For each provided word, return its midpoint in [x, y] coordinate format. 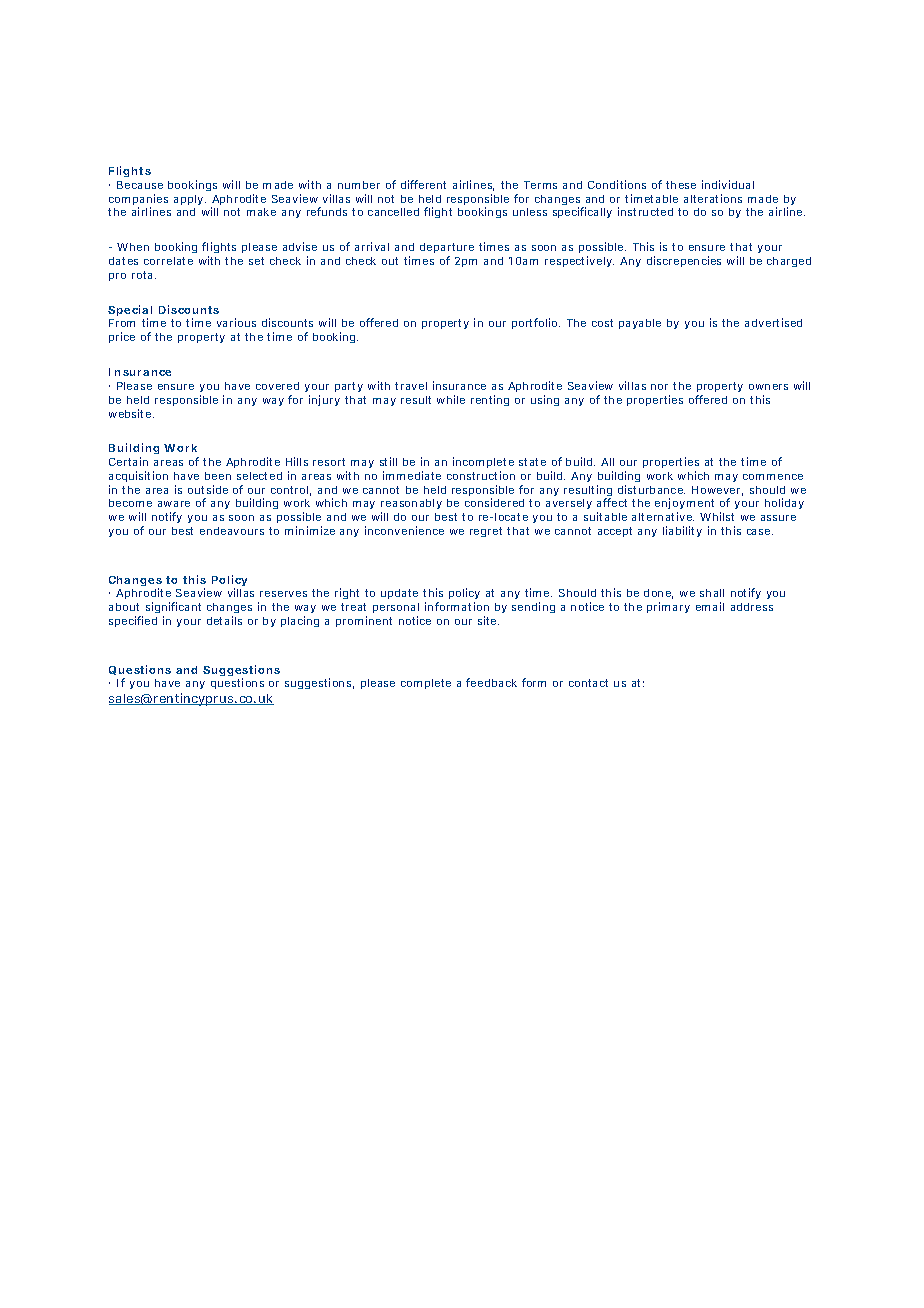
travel [411, 386]
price [122, 337]
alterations [713, 198]
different [423, 184]
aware [174, 504]
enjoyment [684, 505]
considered [494, 502]
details [224, 620]
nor [659, 387]
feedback [491, 682]
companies [138, 201]
